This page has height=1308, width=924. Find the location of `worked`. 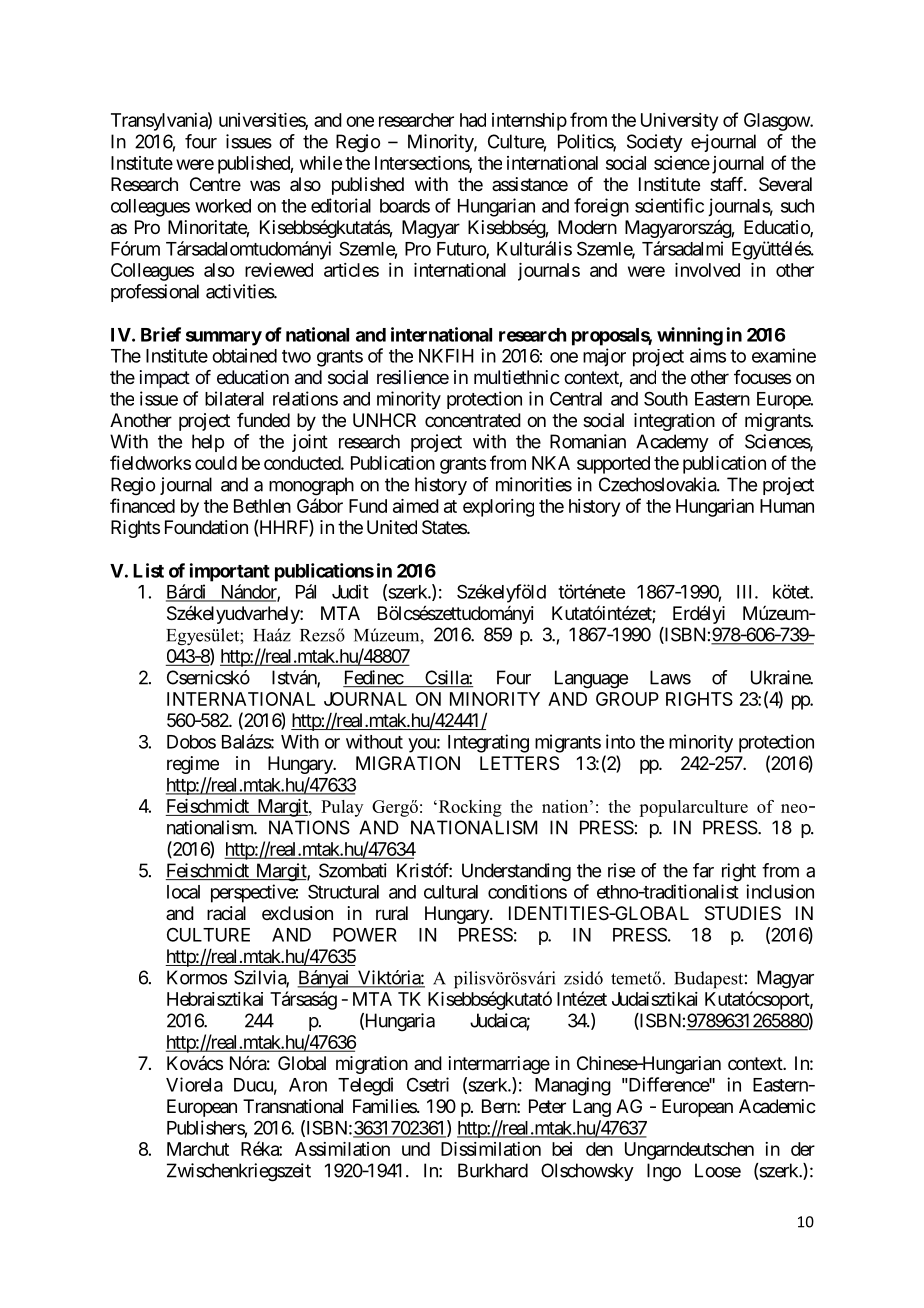

worked is located at coordinates (223, 206).
